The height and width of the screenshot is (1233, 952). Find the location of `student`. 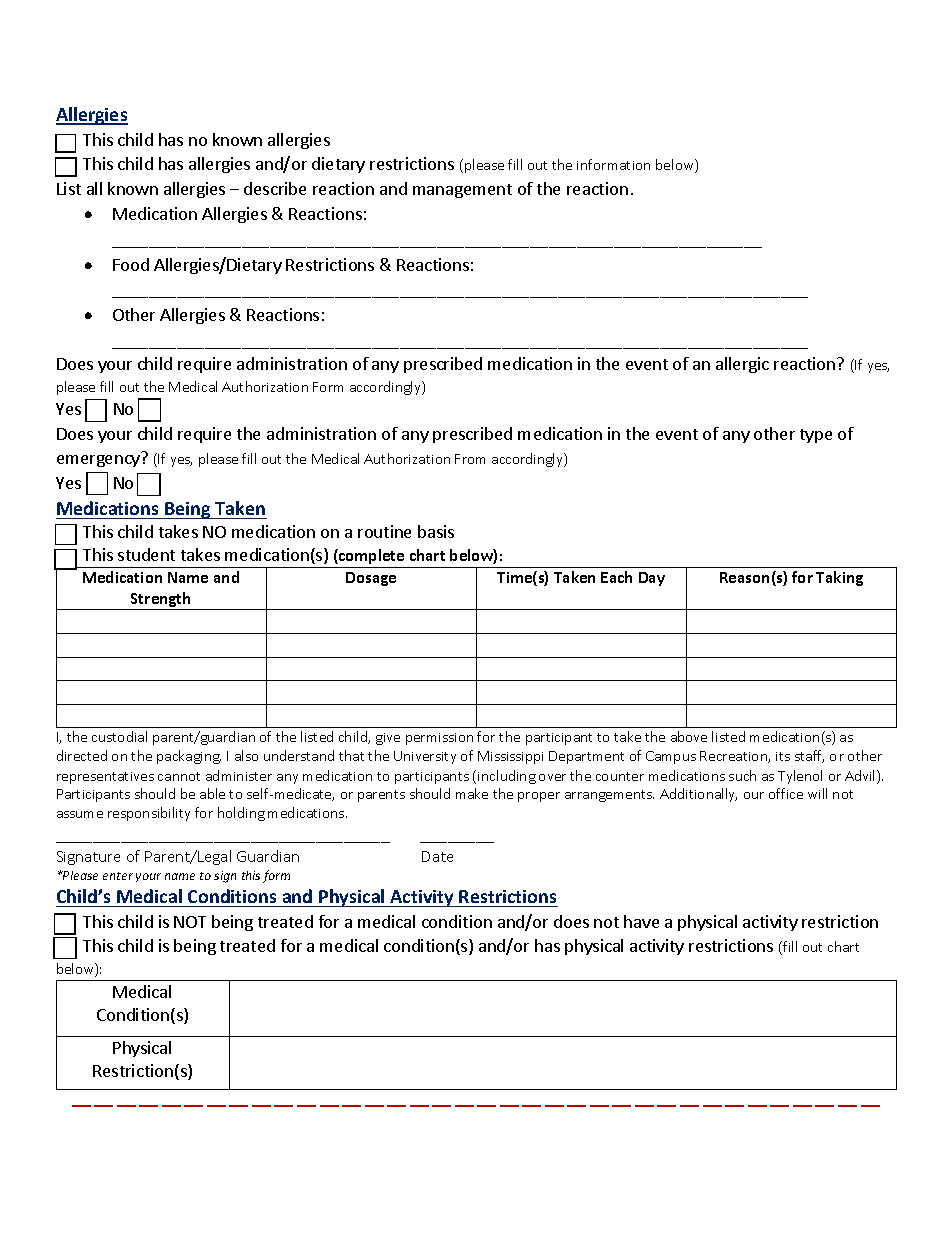

student is located at coordinates (146, 554).
